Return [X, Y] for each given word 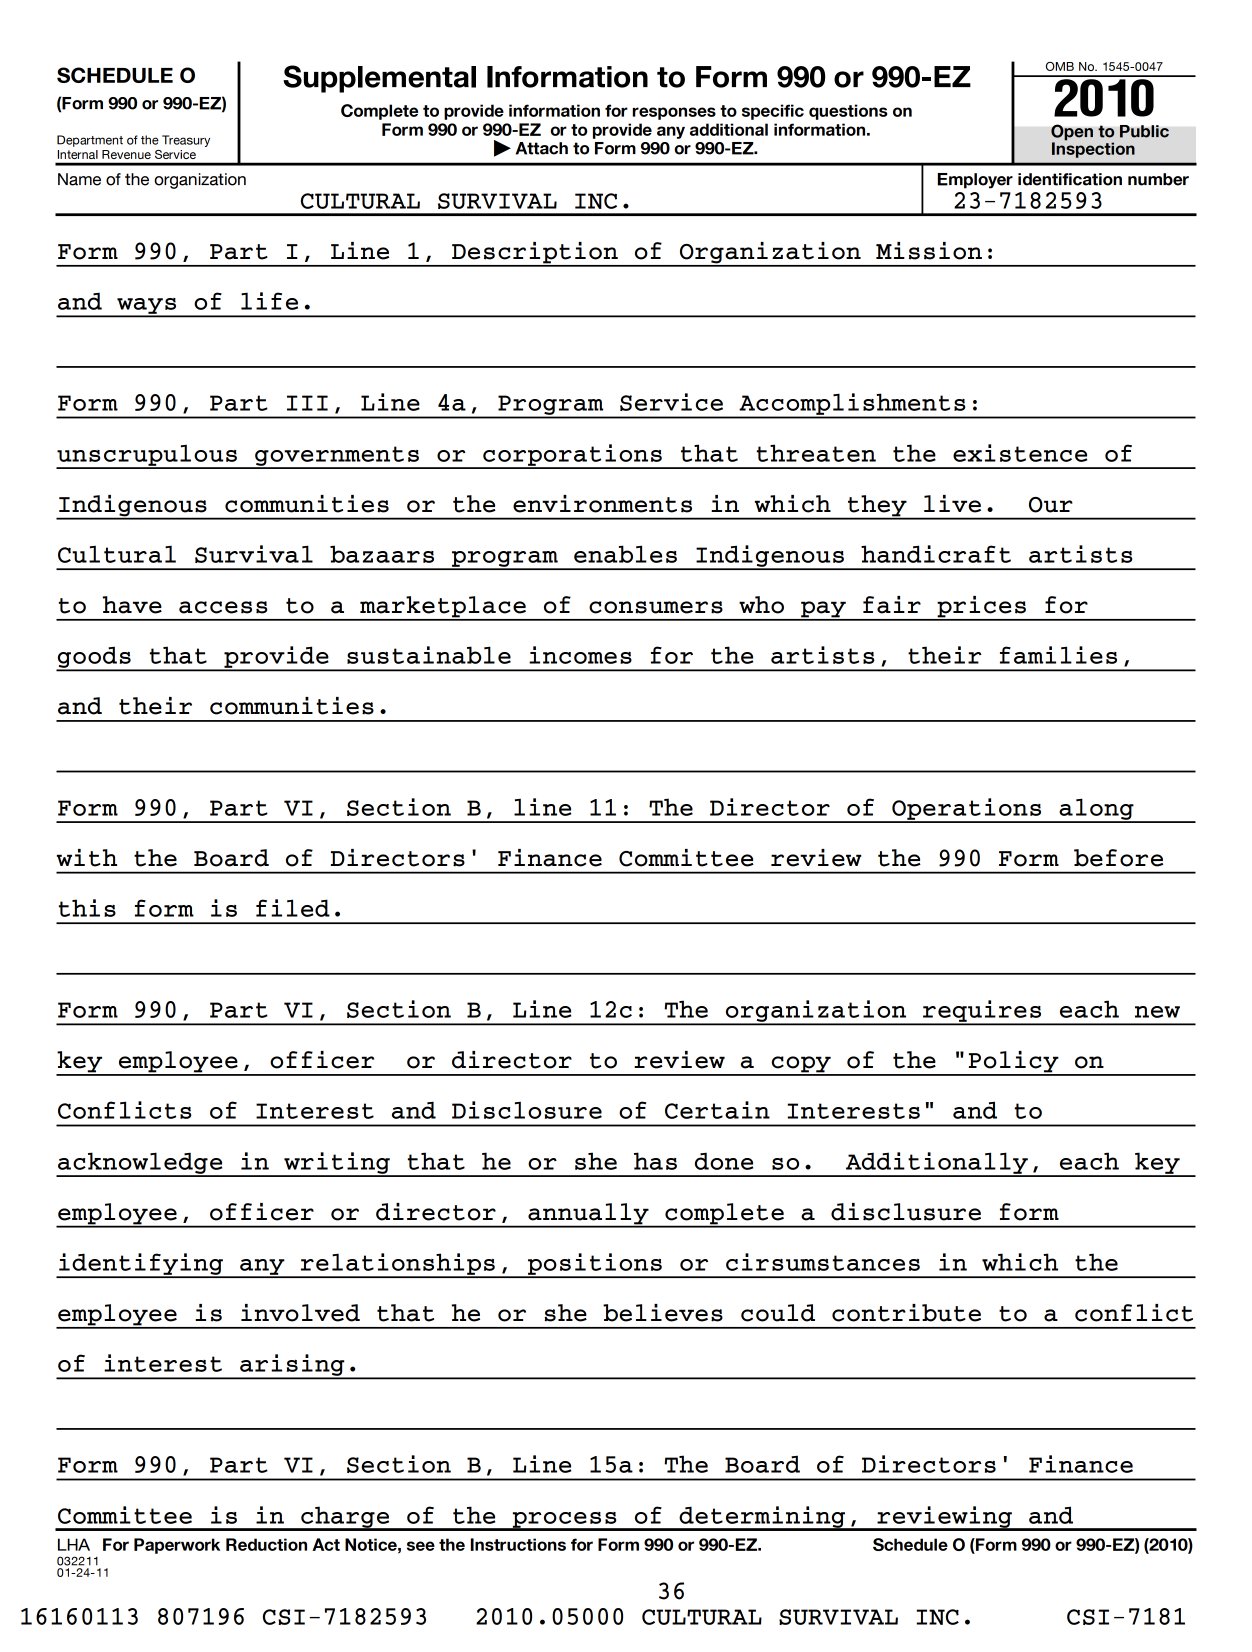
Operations [967, 810]
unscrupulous [147, 456]
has [655, 1161]
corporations [572, 456]
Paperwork [177, 1546]
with [87, 858]
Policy [1014, 1063]
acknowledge [140, 1164]
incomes [580, 655]
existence [1020, 453]
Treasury [186, 141]
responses [674, 113]
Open [1072, 133]
